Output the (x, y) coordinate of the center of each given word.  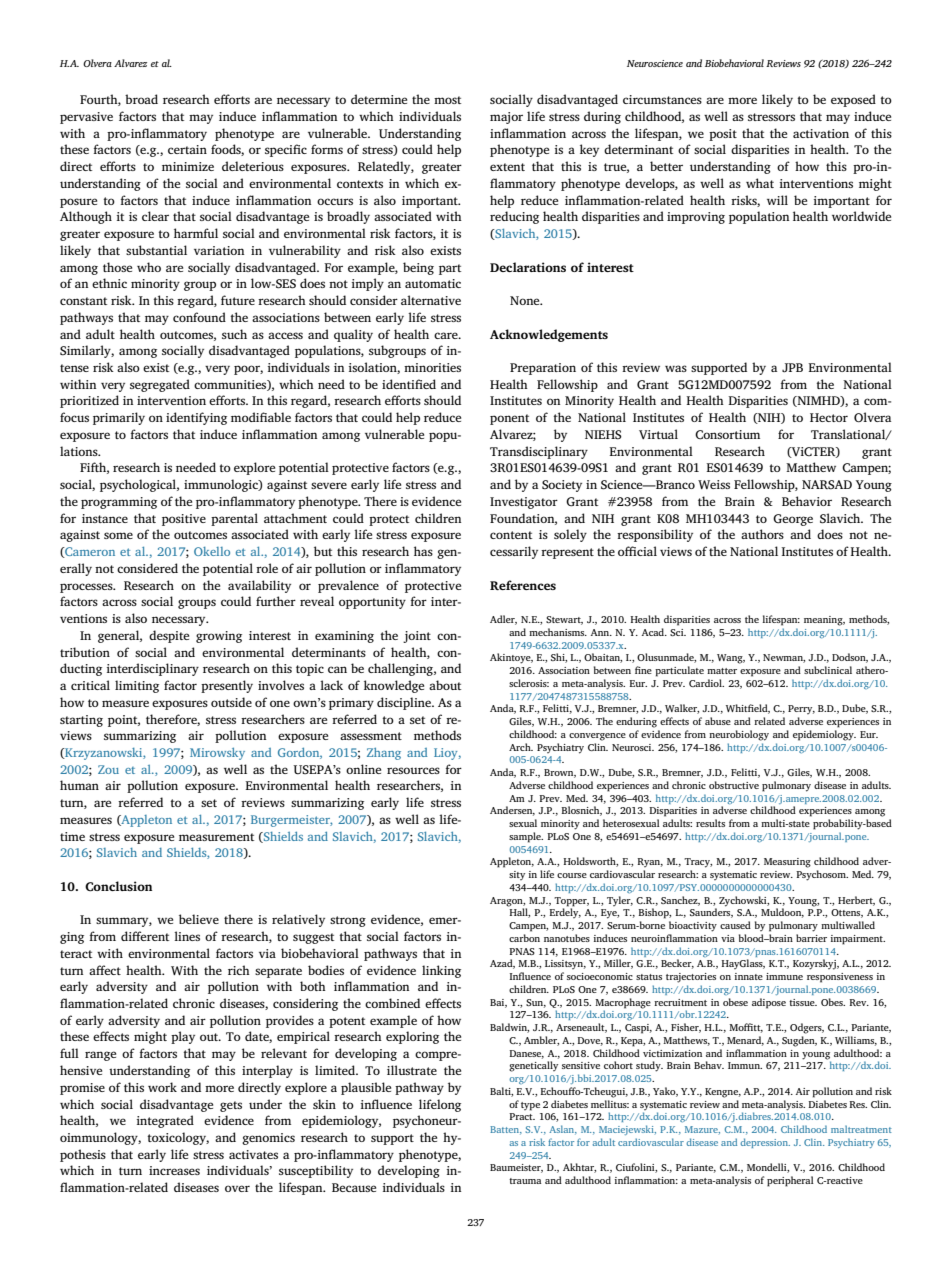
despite (169, 636)
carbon (524, 938)
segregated (160, 385)
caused (735, 925)
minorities (432, 367)
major (506, 118)
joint (417, 637)
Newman (784, 658)
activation (821, 133)
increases (174, 1170)
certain (187, 149)
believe (199, 919)
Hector (829, 417)
